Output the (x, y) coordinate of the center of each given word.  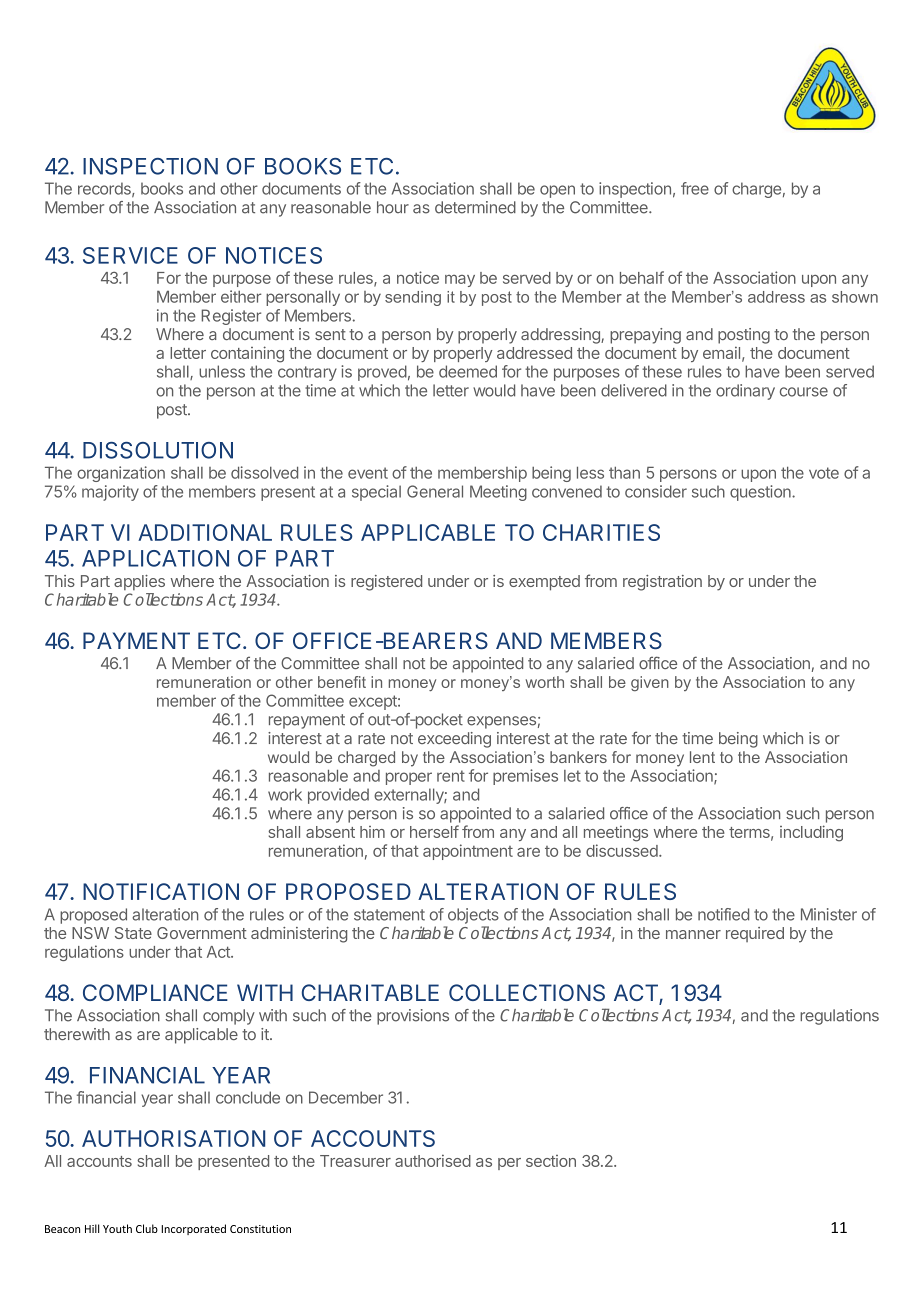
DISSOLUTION (158, 450)
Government (202, 933)
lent (702, 757)
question (761, 493)
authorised (433, 1160)
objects (473, 916)
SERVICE (130, 255)
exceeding (454, 740)
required (755, 934)
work (285, 794)
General (435, 491)
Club (147, 1228)
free (695, 188)
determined (475, 207)
